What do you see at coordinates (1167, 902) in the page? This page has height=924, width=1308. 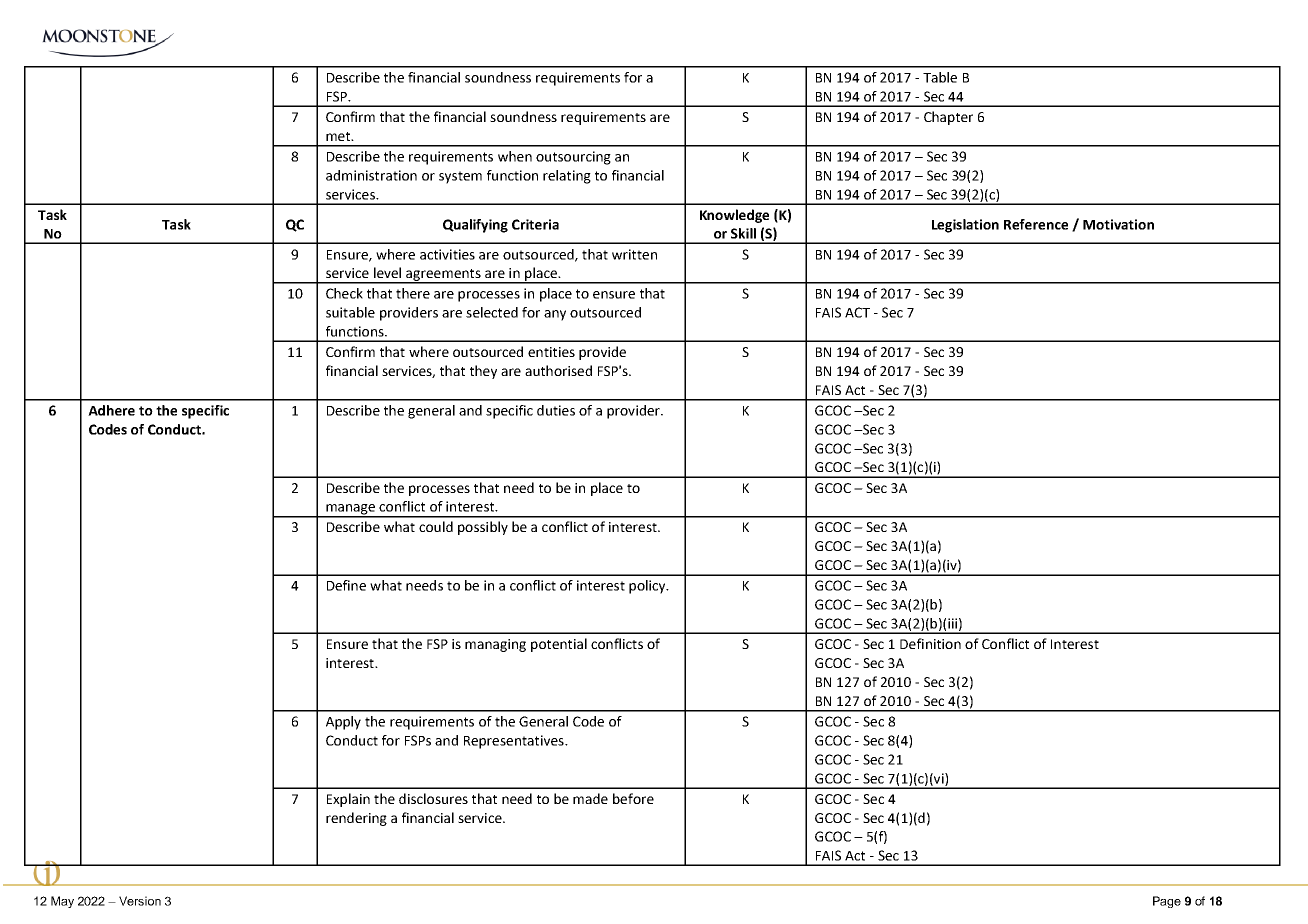 I see `Page` at bounding box center [1167, 902].
